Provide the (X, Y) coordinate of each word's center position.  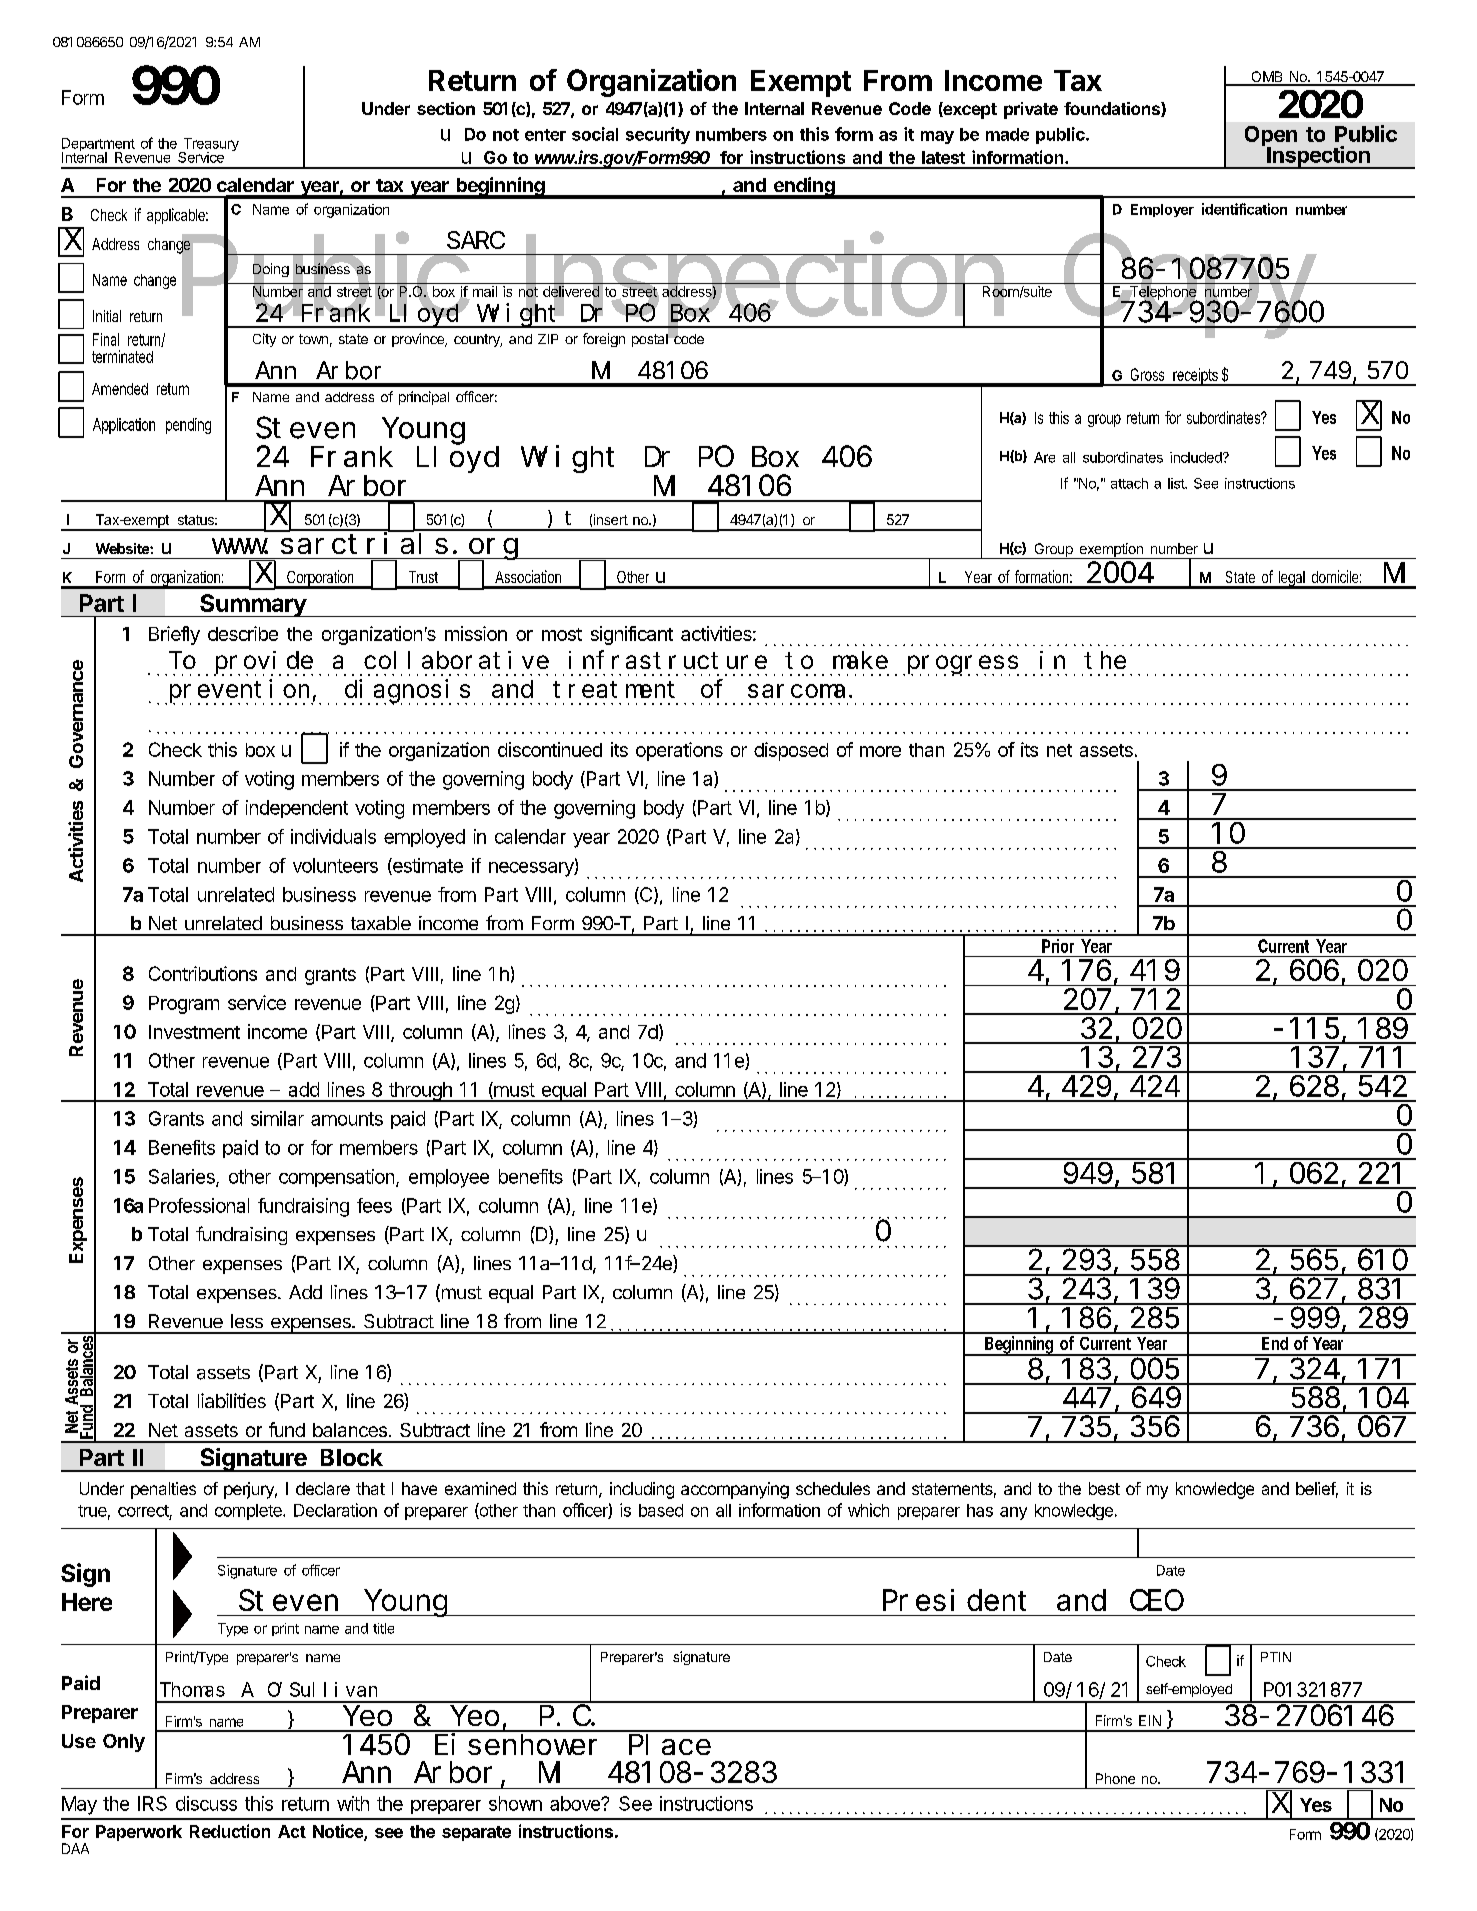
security (658, 135)
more (880, 751)
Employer (1162, 210)
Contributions (203, 973)
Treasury (210, 146)
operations (679, 751)
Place (670, 1744)
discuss (206, 1803)
